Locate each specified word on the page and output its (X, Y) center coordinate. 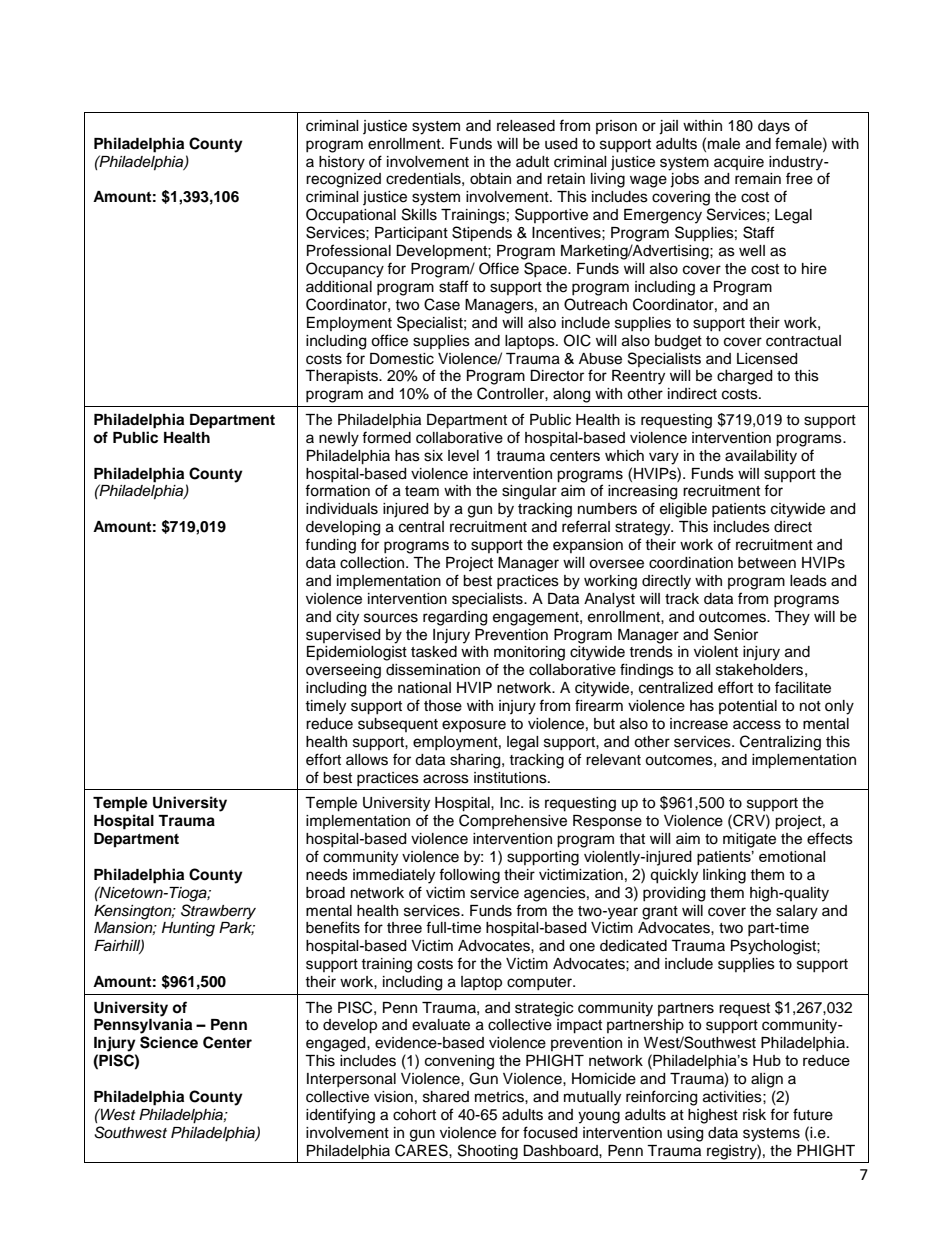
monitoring (529, 653)
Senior (736, 634)
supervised (343, 636)
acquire (739, 163)
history (342, 163)
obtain (490, 179)
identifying (340, 1116)
